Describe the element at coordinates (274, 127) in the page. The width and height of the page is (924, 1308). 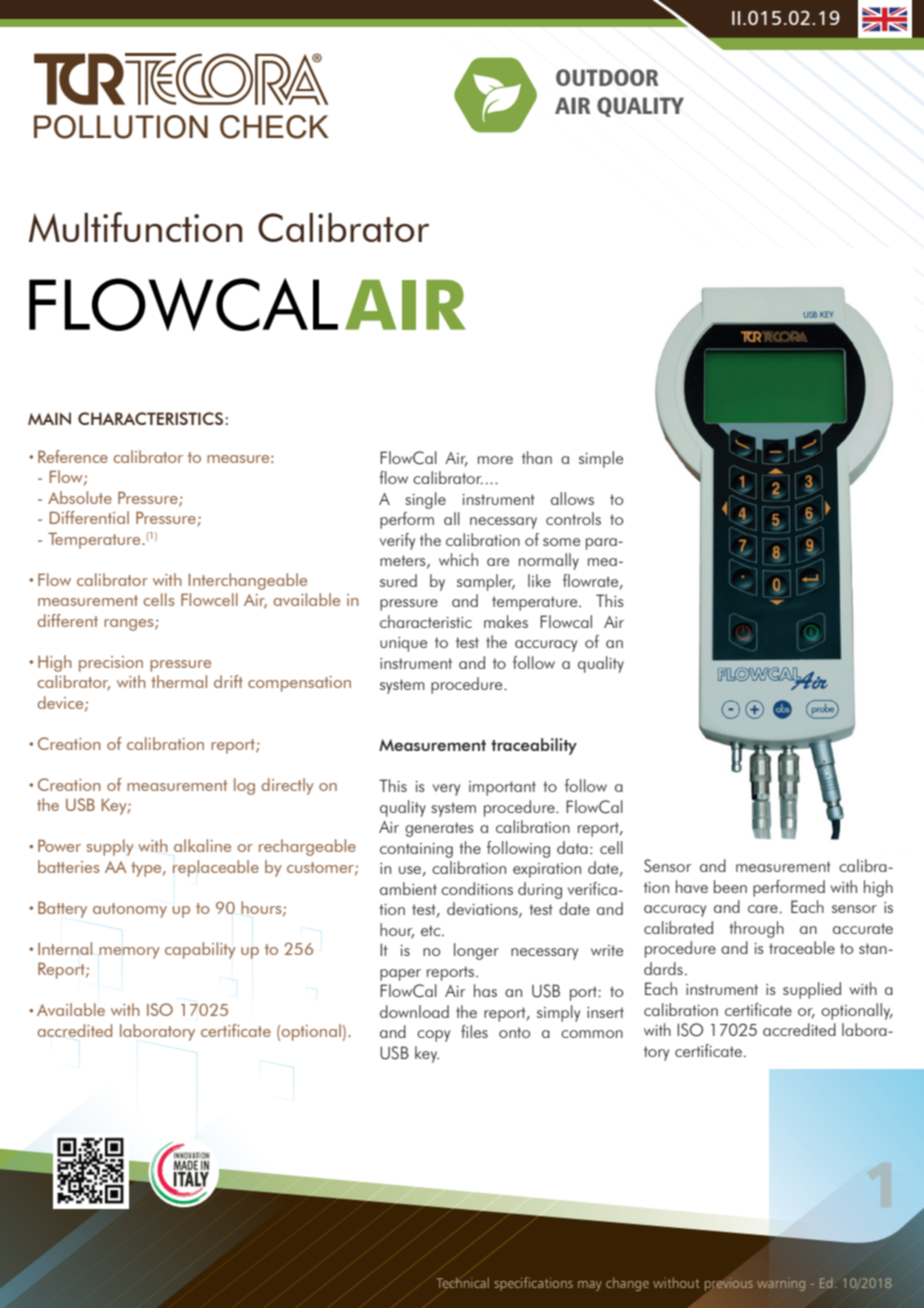
I see `CHECK` at that location.
